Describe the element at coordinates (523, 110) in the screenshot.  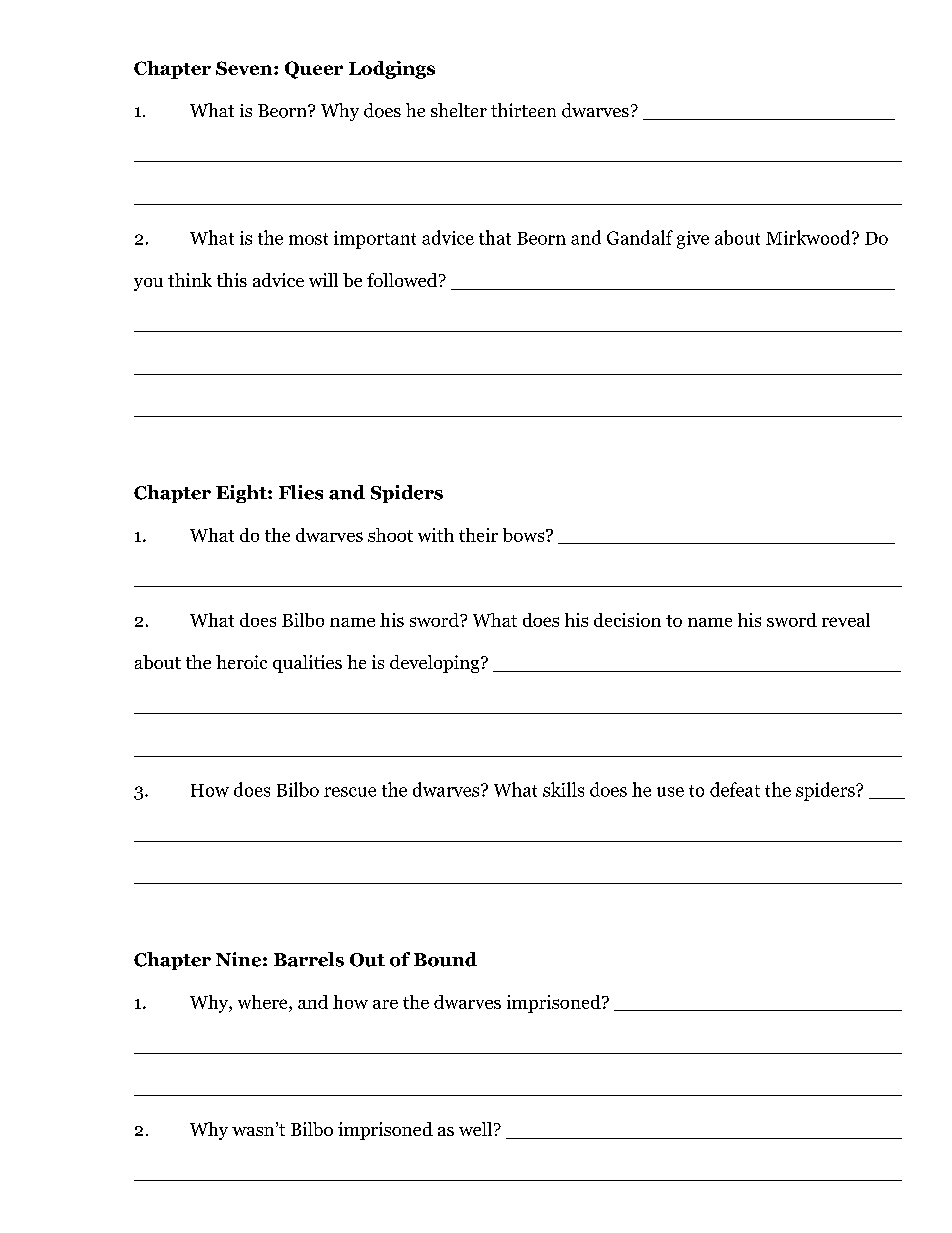
I see `thirteen` at that location.
